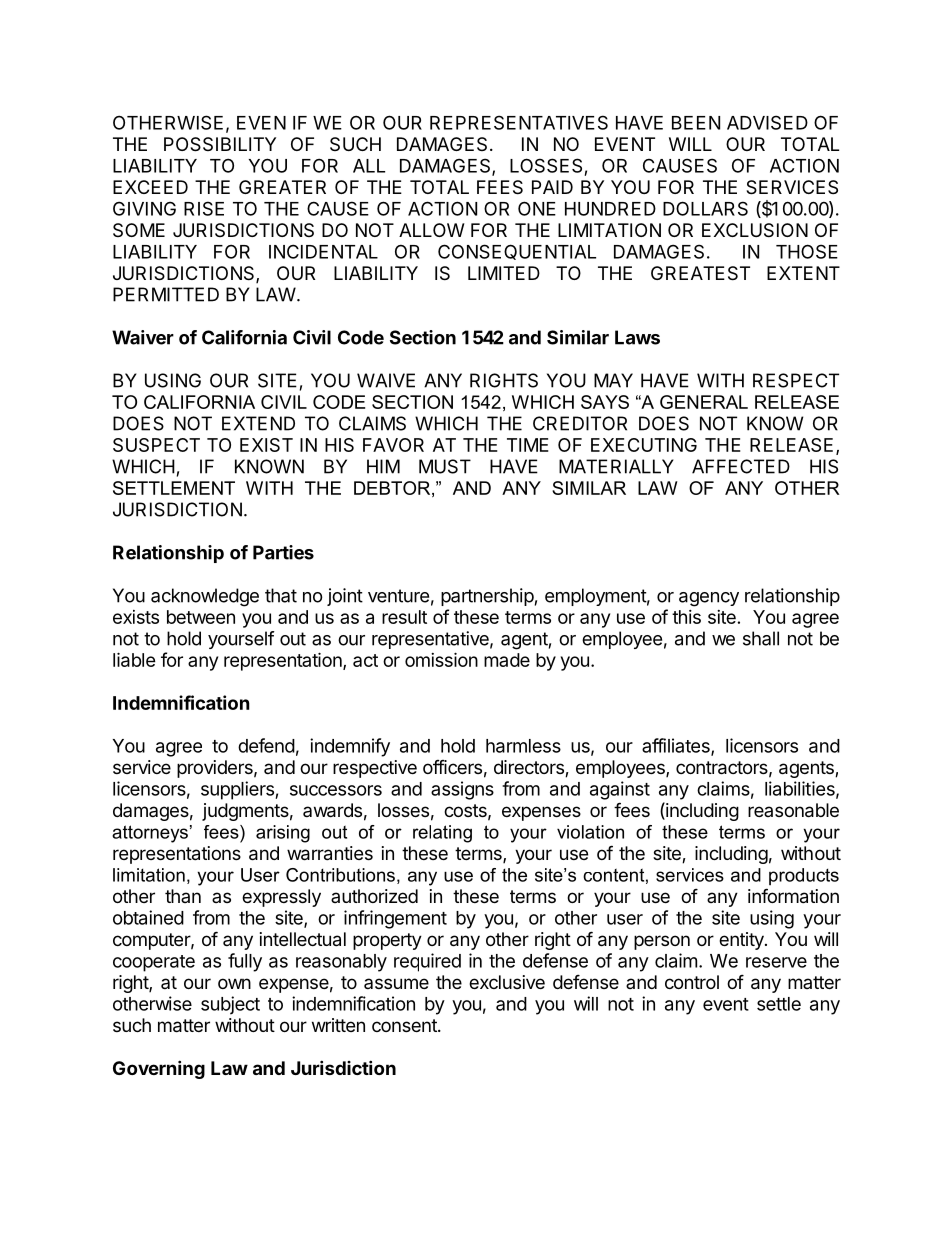  What do you see at coordinates (487, 597) in the image?
I see `partnership` at bounding box center [487, 597].
